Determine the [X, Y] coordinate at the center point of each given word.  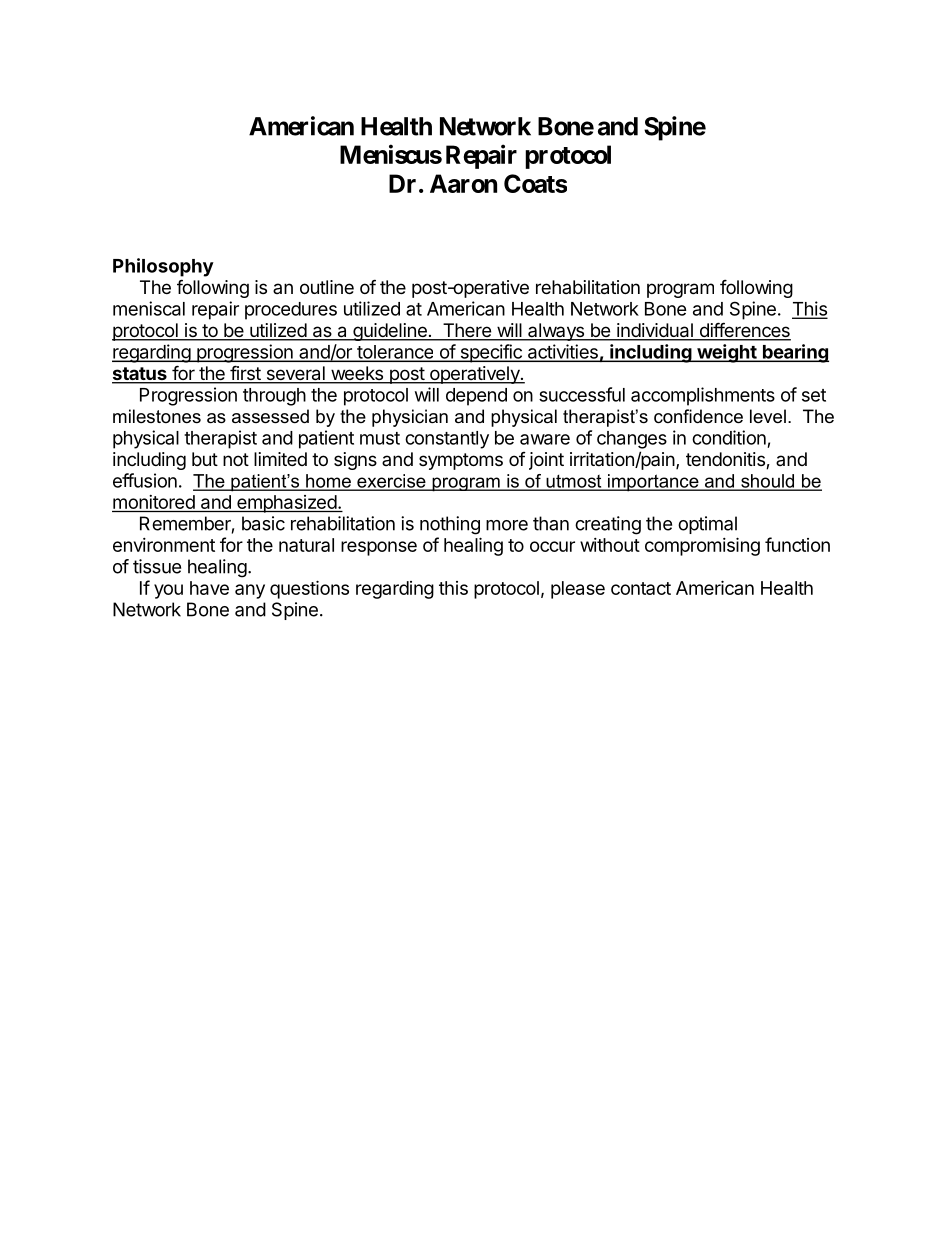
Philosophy [163, 267]
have [209, 588]
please [578, 590]
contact [641, 588]
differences [744, 331]
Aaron [463, 183]
